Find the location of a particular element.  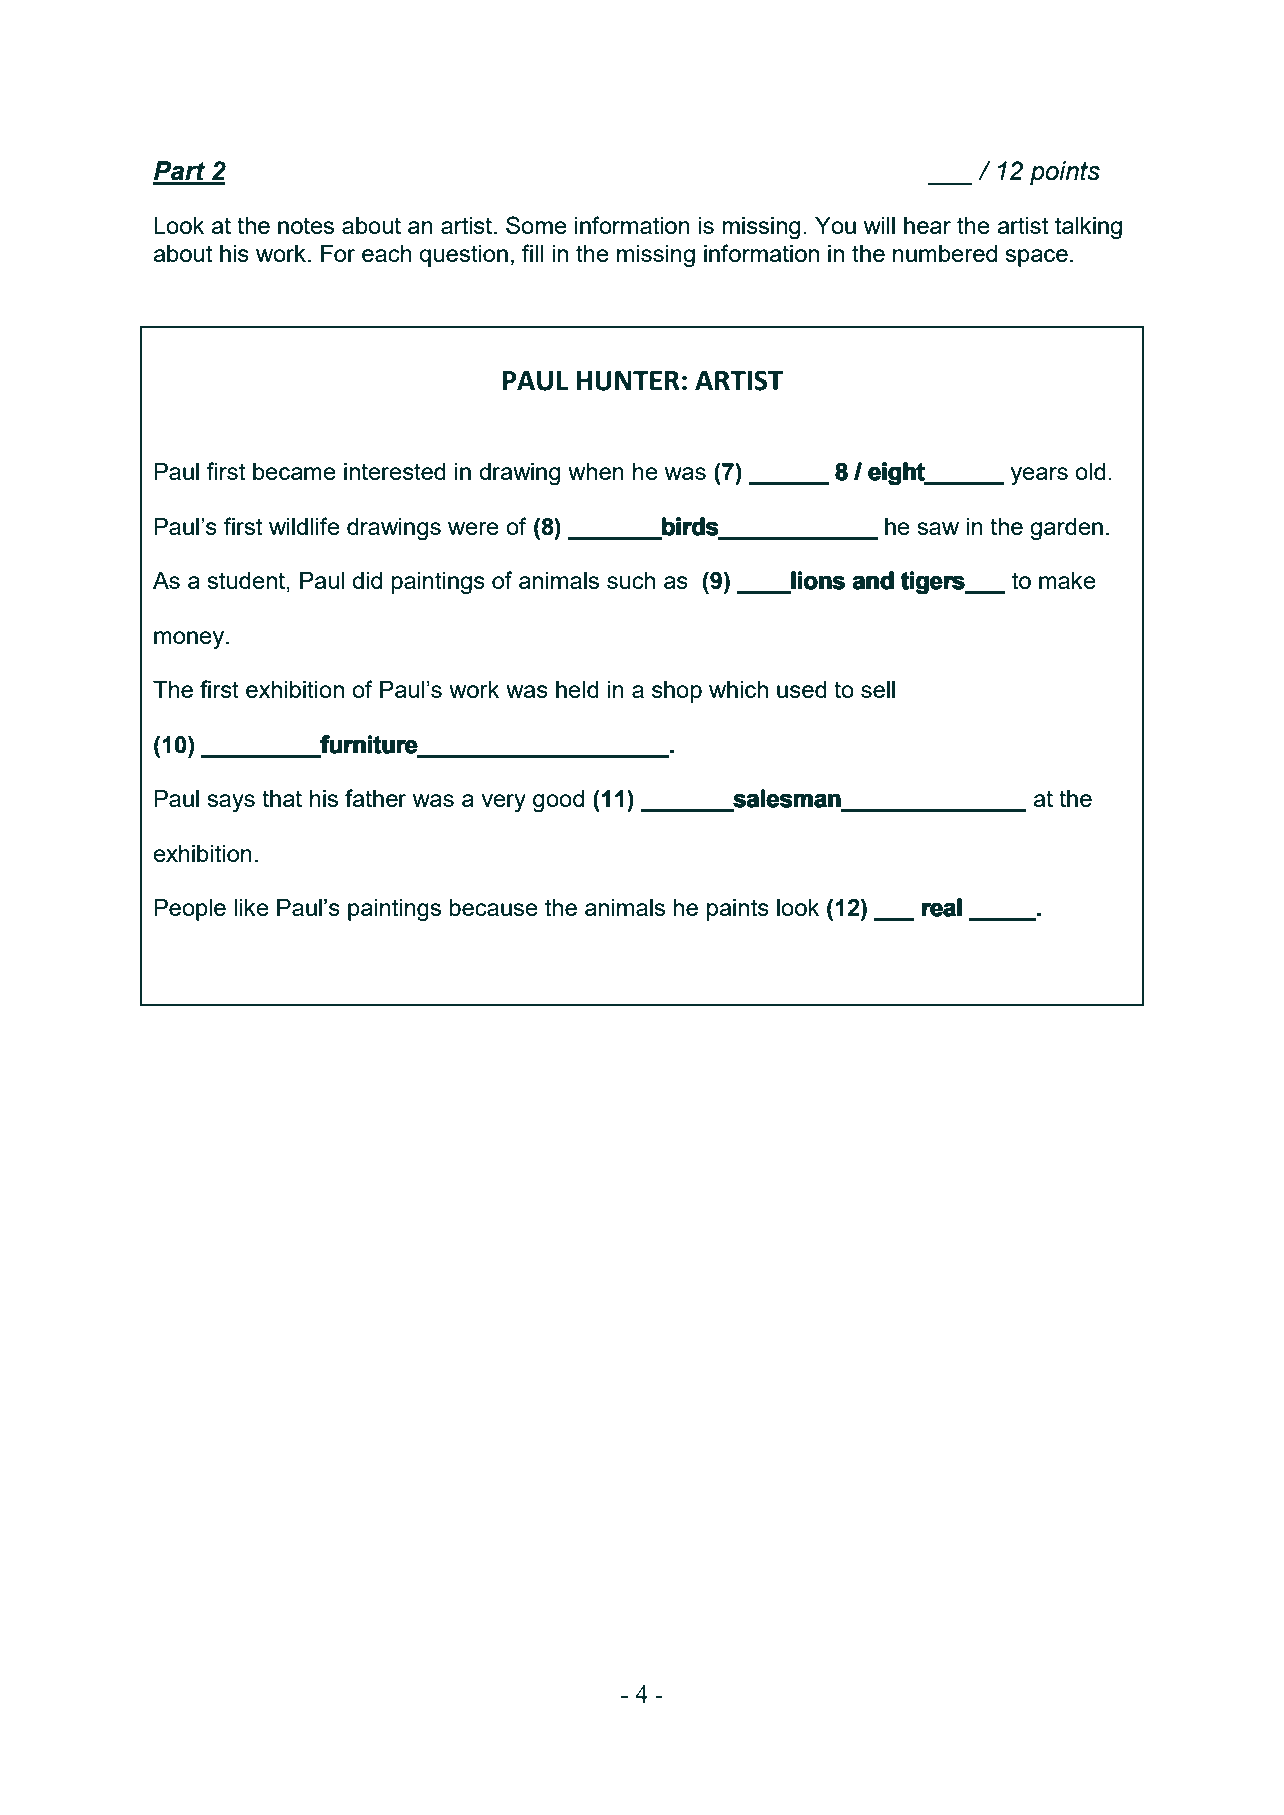

HUNTER is located at coordinates (628, 381).
